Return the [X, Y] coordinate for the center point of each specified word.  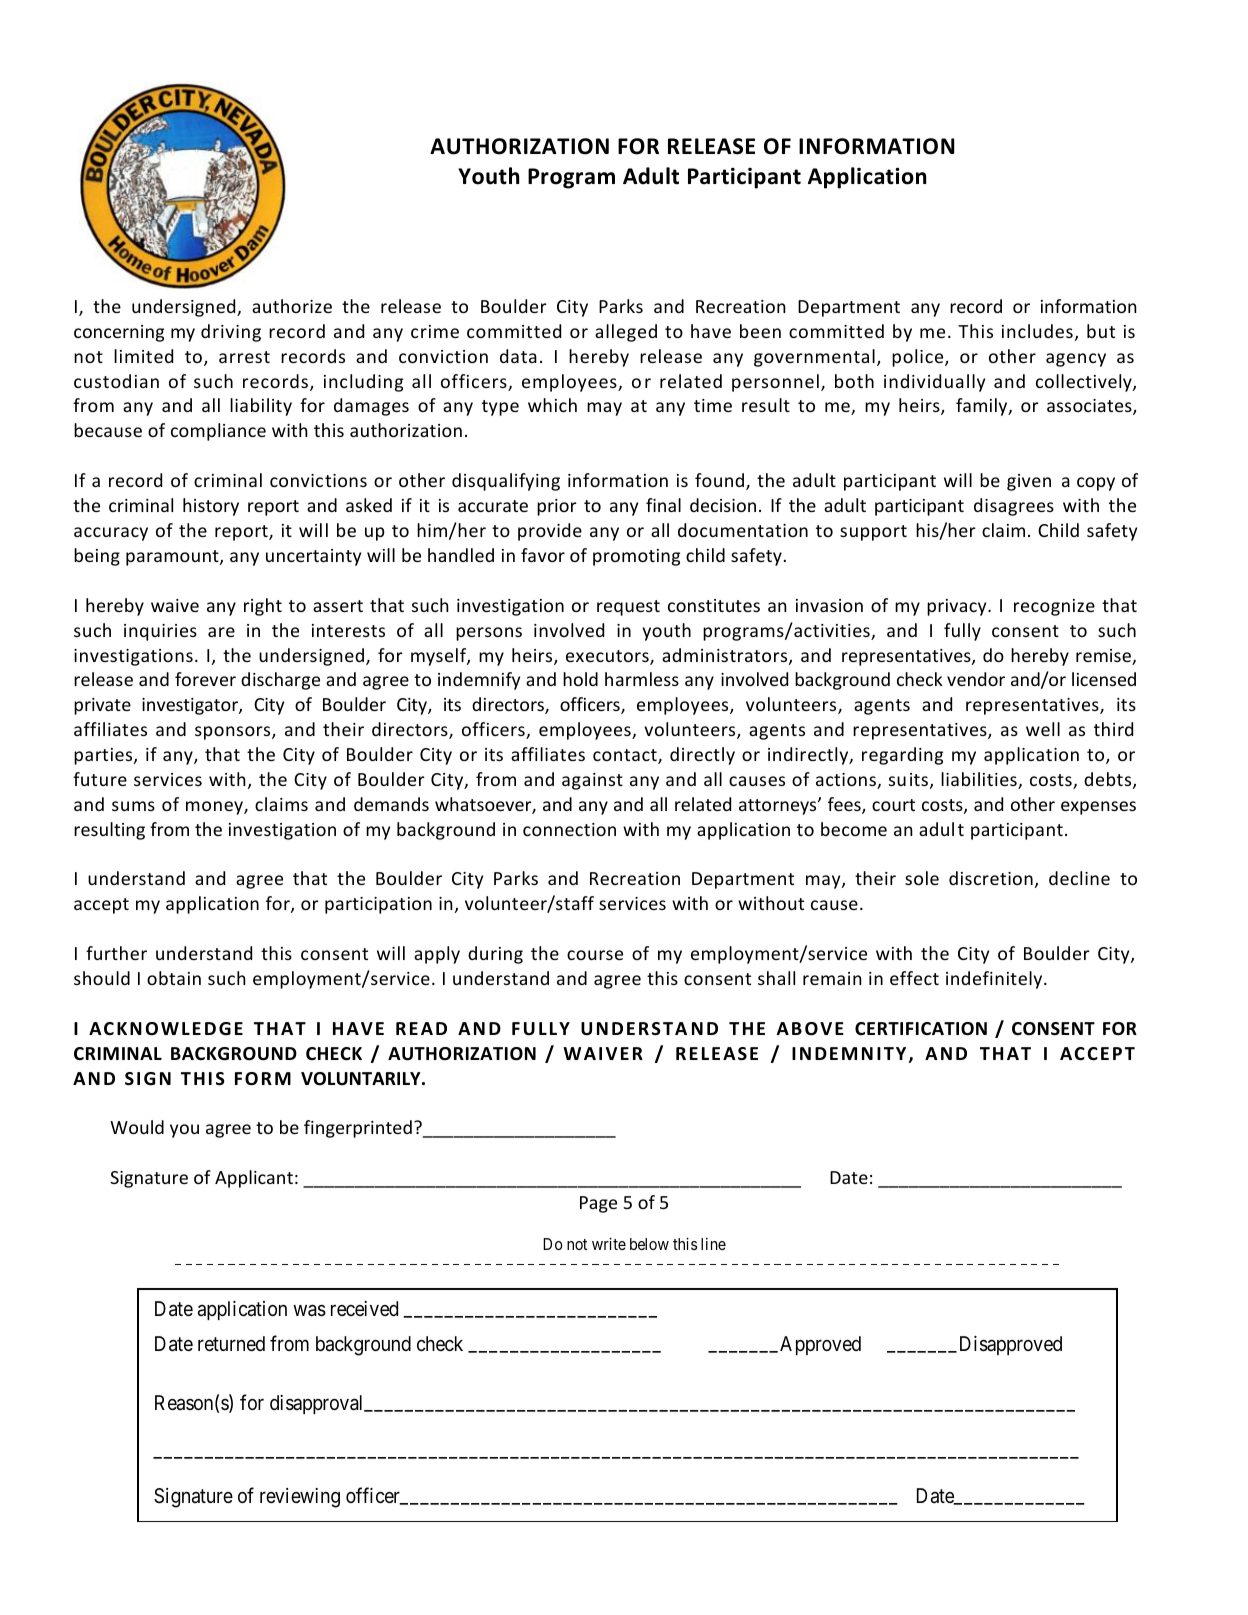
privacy [958, 607]
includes [1037, 331]
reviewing [300, 1498]
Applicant [254, 1179]
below [649, 1244]
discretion [991, 878]
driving [231, 333]
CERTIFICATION [921, 1029]
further [116, 953]
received [364, 1308]
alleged [626, 333]
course [595, 955]
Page [598, 1204]
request [628, 608]
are [221, 632]
